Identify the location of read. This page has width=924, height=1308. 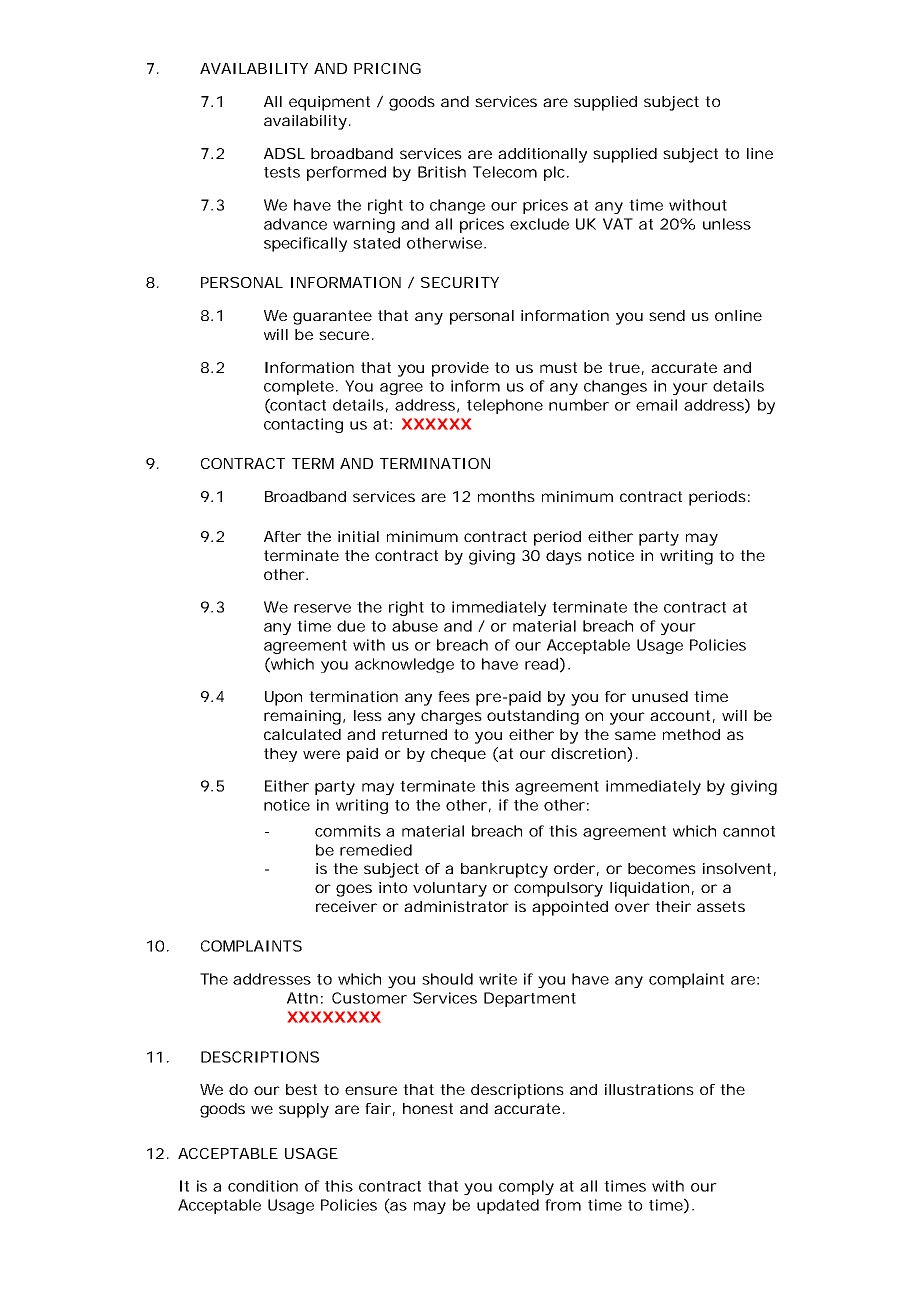
(541, 664).
